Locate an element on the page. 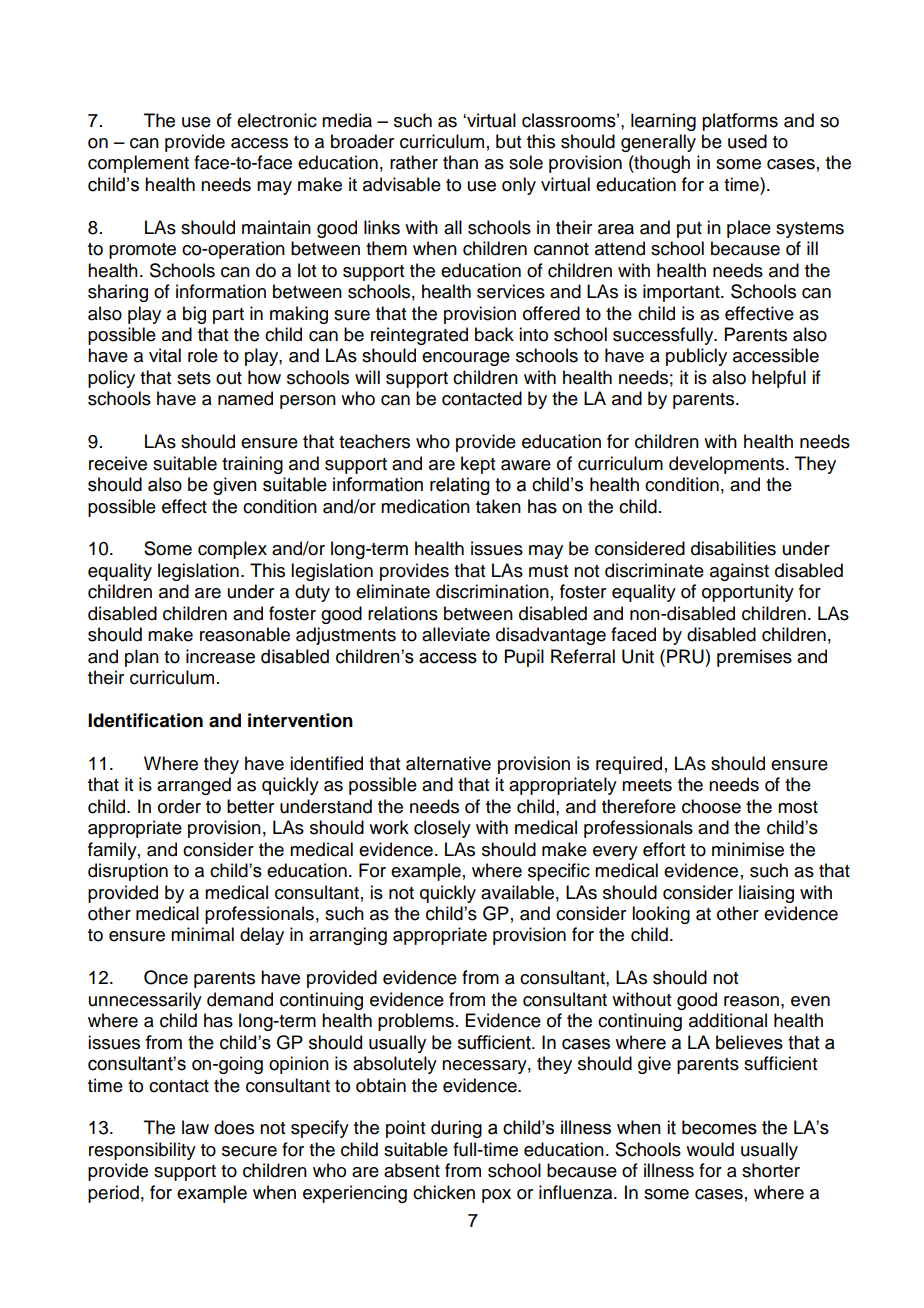 The image size is (924, 1308). relating is located at coordinates (460, 486).
